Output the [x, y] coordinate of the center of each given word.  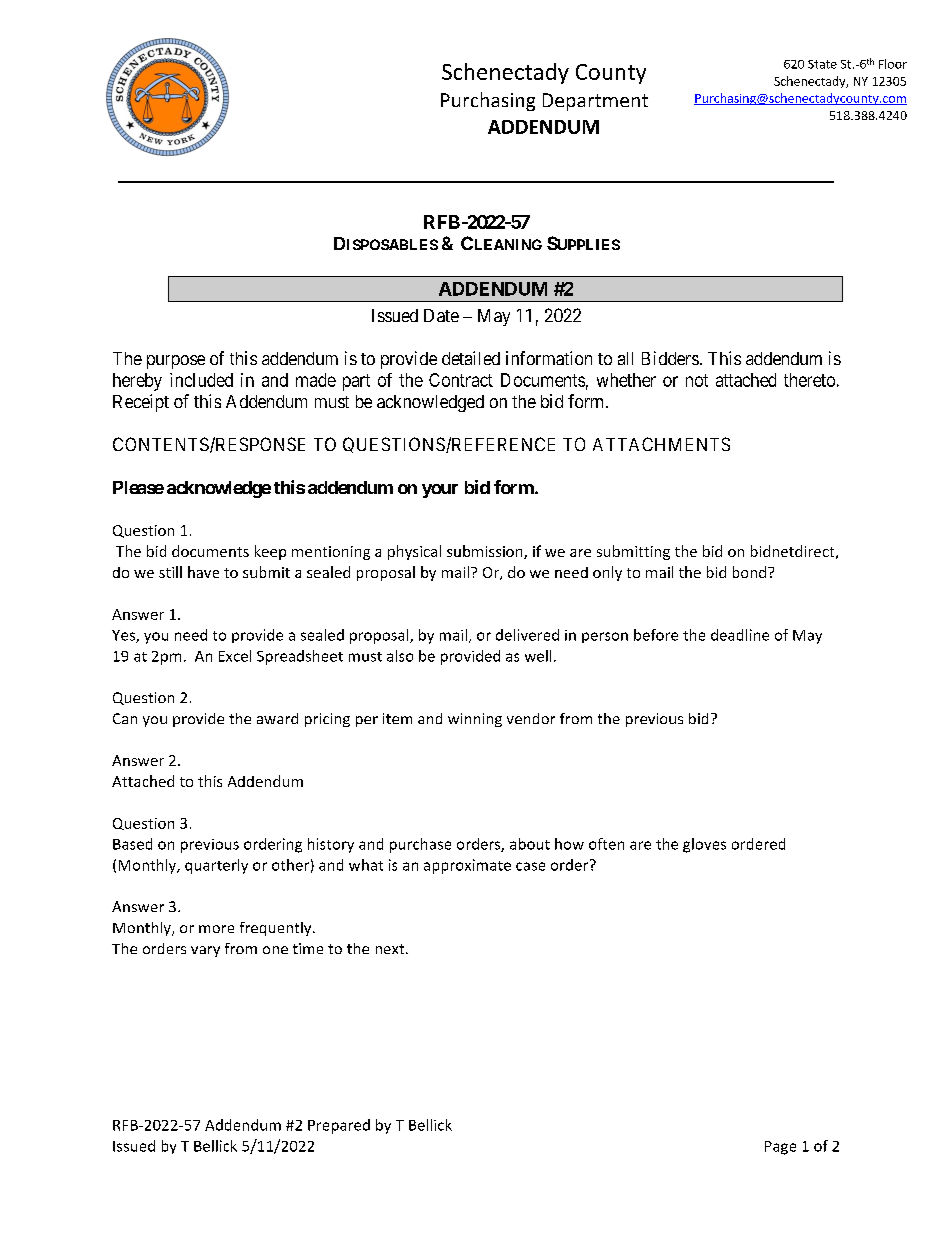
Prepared [339, 1126]
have [203, 572]
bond [751, 572]
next [391, 949]
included [201, 380]
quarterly [216, 866]
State [822, 64]
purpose [176, 362]
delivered [527, 635]
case [530, 866]
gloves [704, 845]
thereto [809, 380]
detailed [471, 358]
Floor [893, 64]
